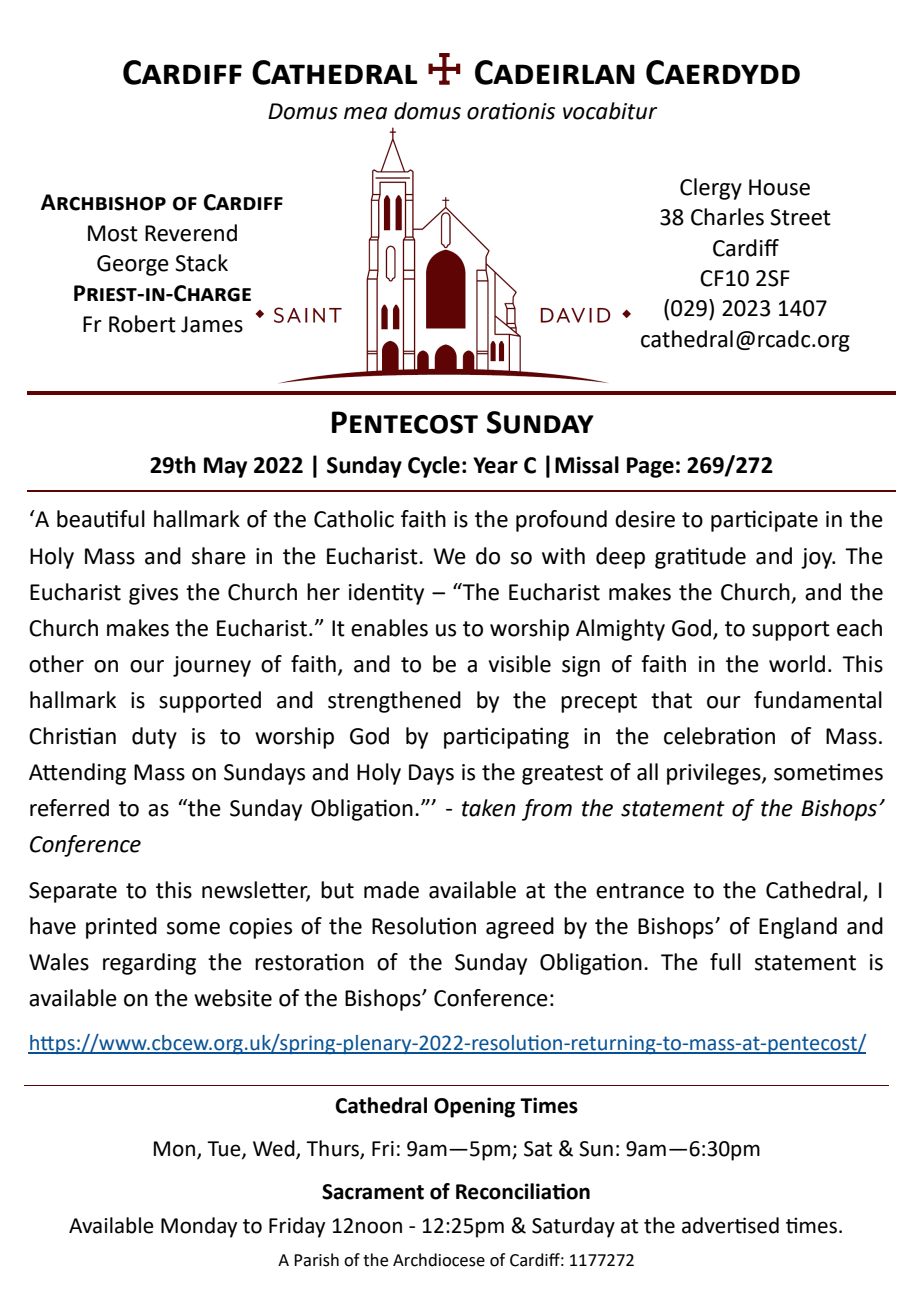 This image has height=1308, width=924. Describe the element at coordinates (103, 202) in the image. I see `Archbishop` at that location.
